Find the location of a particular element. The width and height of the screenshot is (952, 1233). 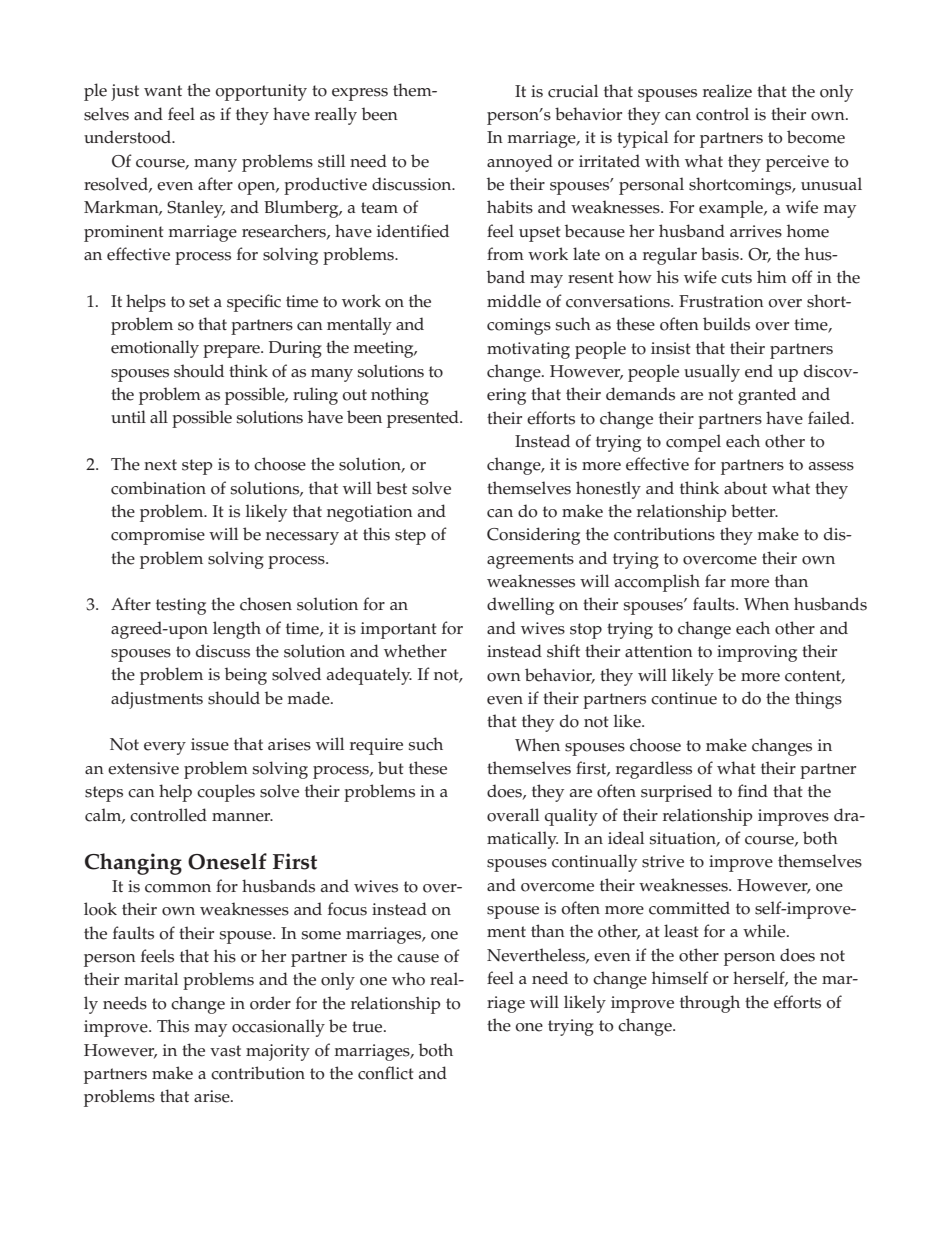

testing is located at coordinates (181, 606).
